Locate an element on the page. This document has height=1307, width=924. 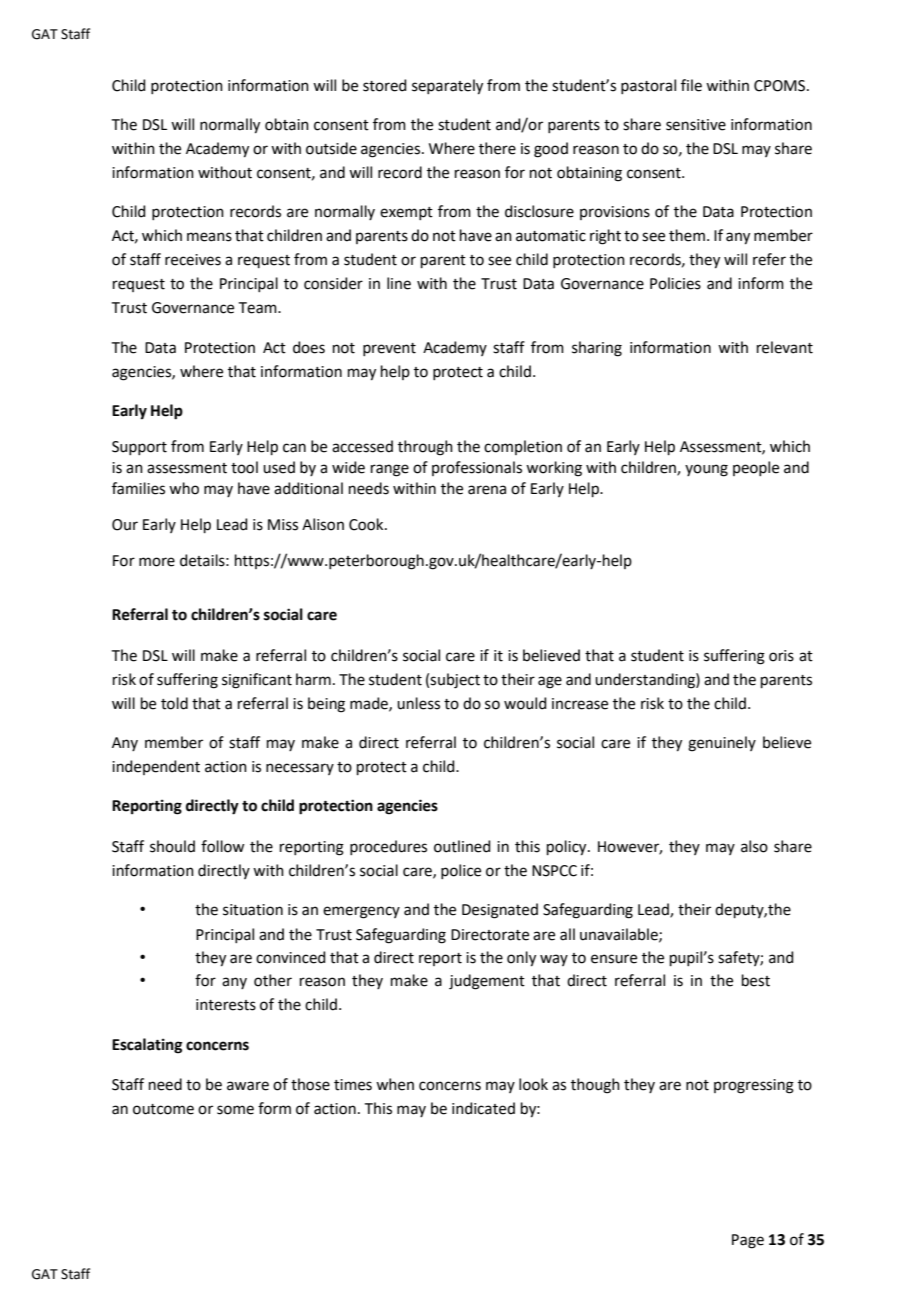
sensitive is located at coordinates (696, 125).
